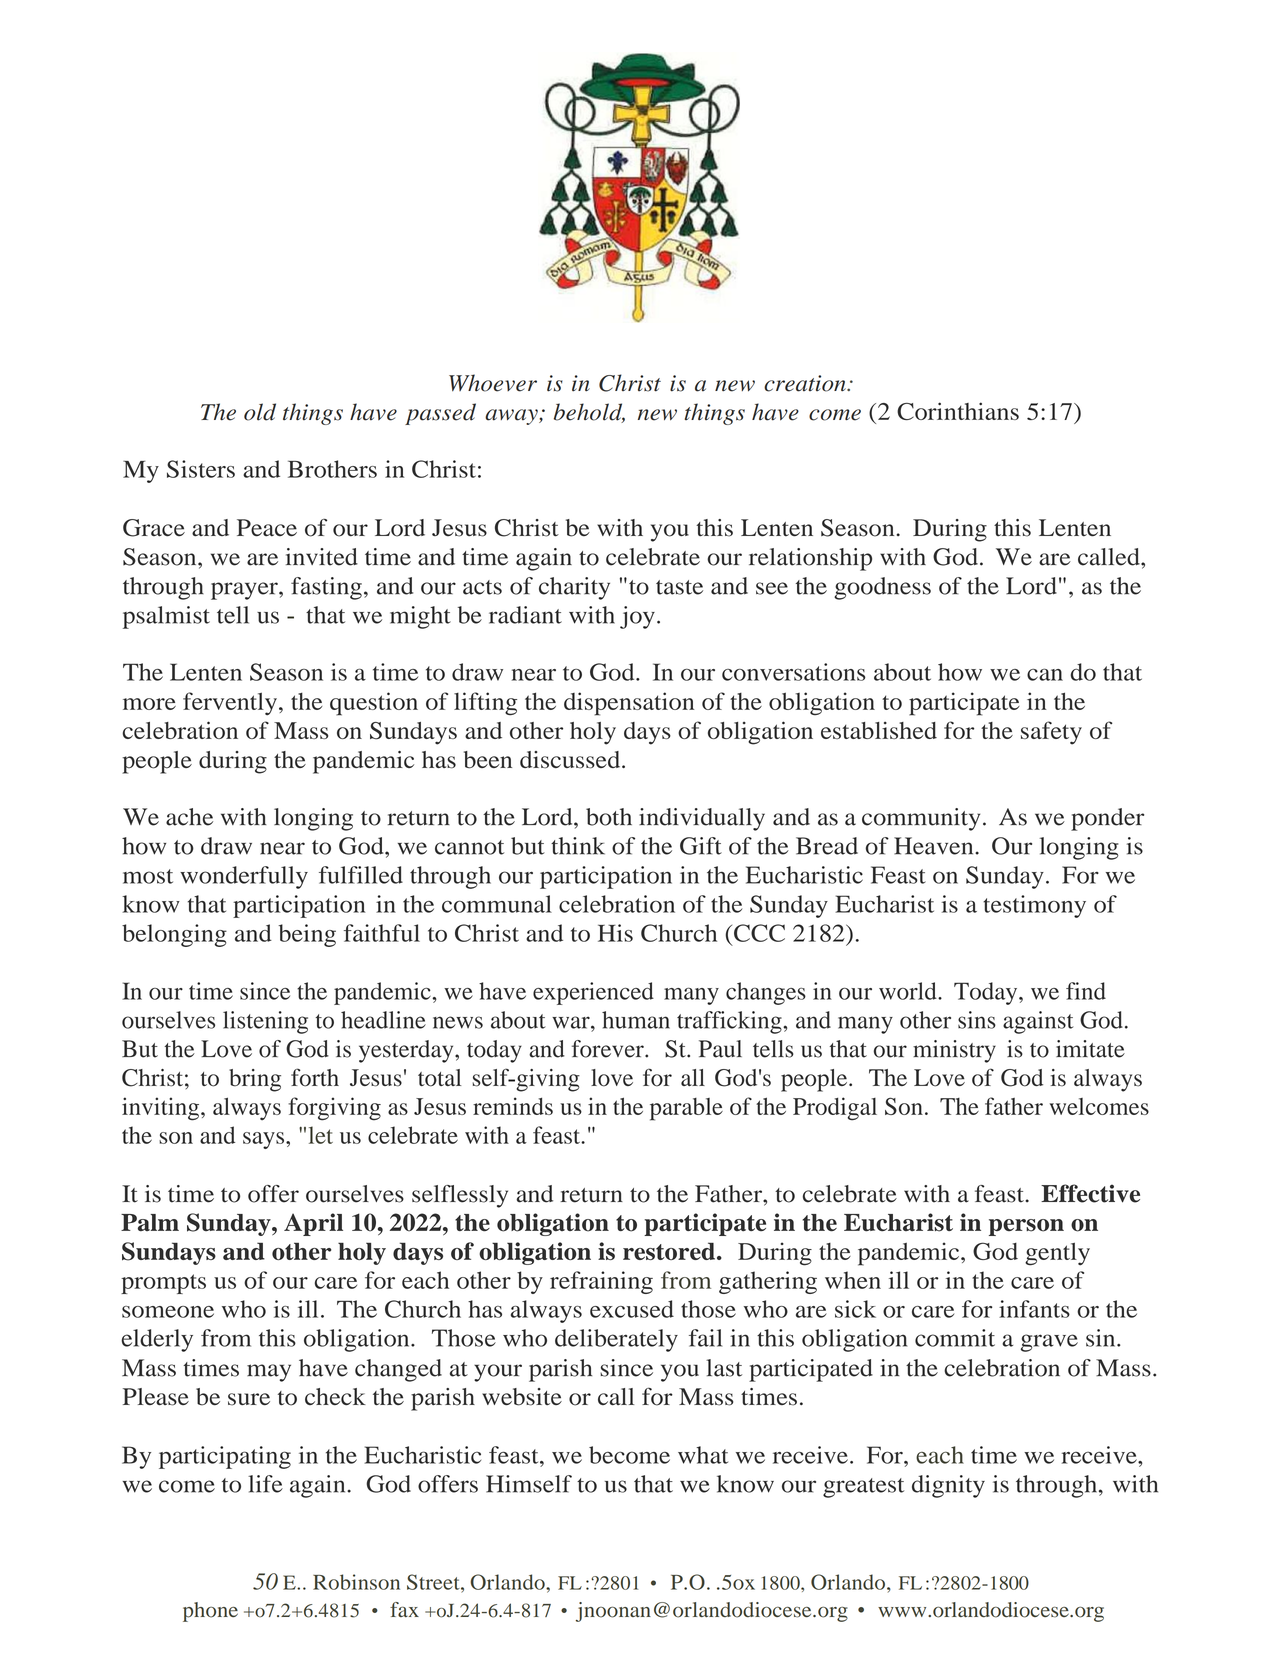 The height and width of the document is (1655, 1279). What do you see at coordinates (589, 413) in the document?
I see `behold` at bounding box center [589, 413].
